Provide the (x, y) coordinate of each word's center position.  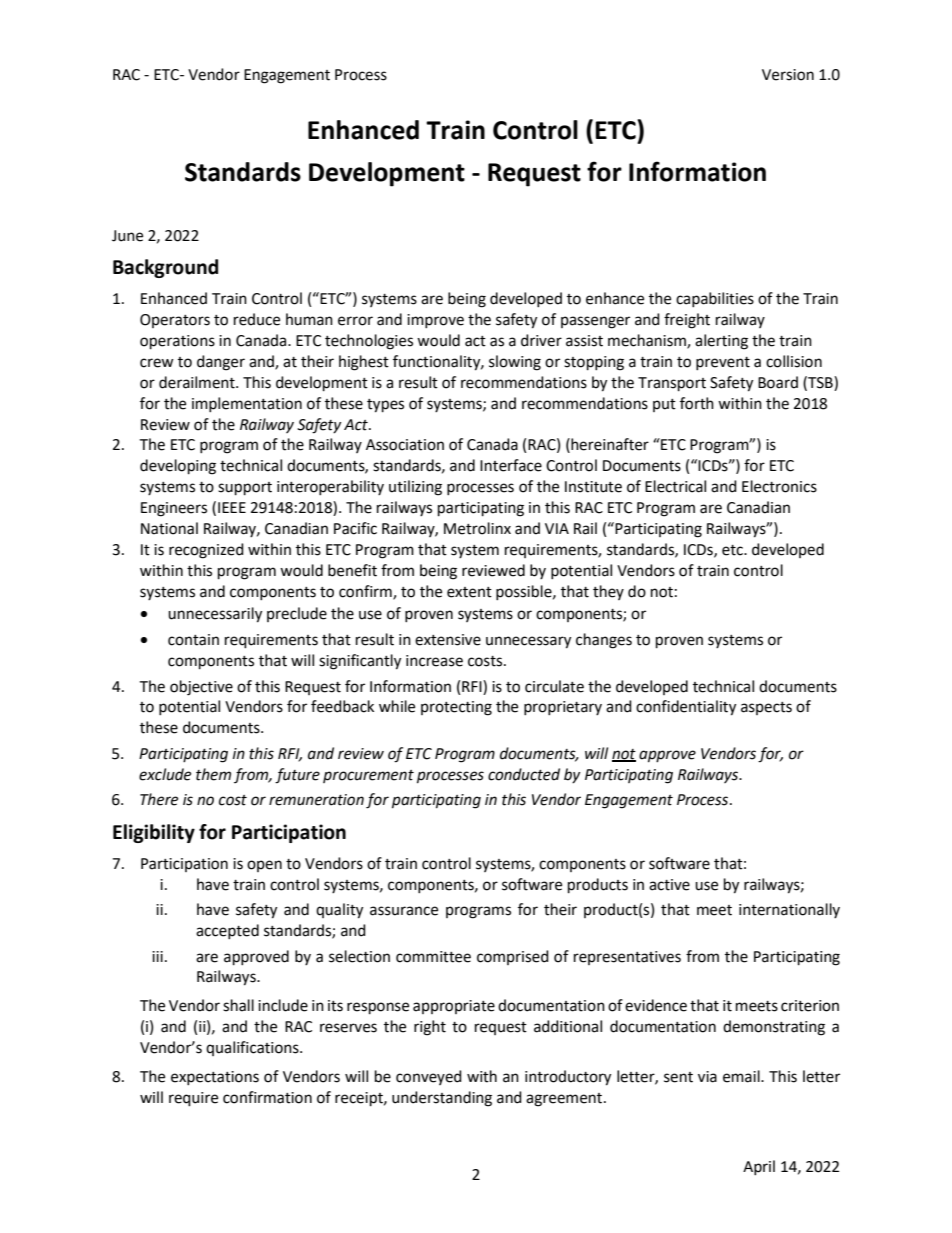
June (127, 236)
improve (435, 321)
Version (788, 75)
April (759, 1167)
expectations (215, 1078)
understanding (442, 1099)
